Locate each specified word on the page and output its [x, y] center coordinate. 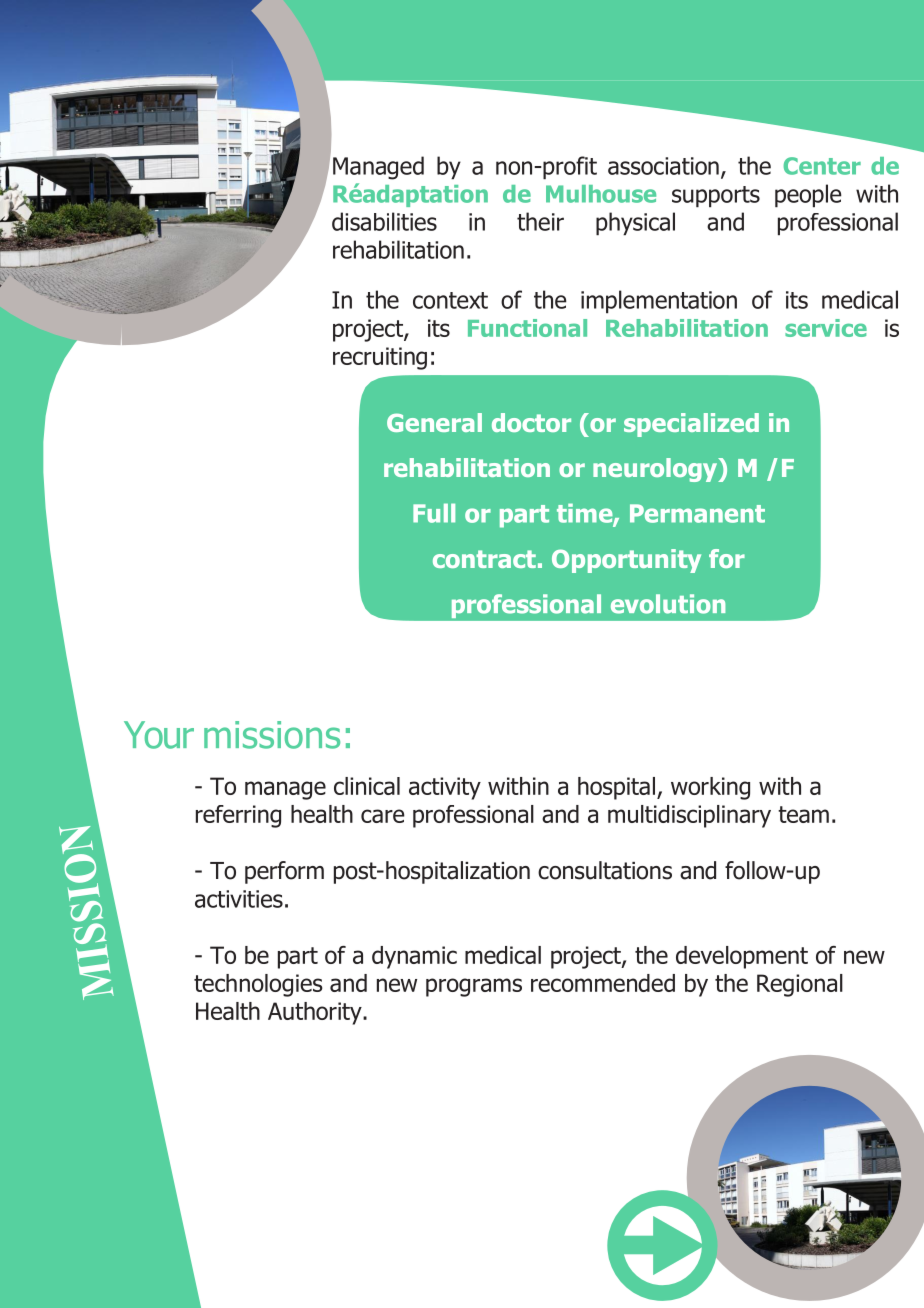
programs [474, 987]
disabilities [384, 221]
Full [434, 513]
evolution [668, 604]
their [540, 221]
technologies [258, 985]
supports [716, 197]
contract [484, 559]
